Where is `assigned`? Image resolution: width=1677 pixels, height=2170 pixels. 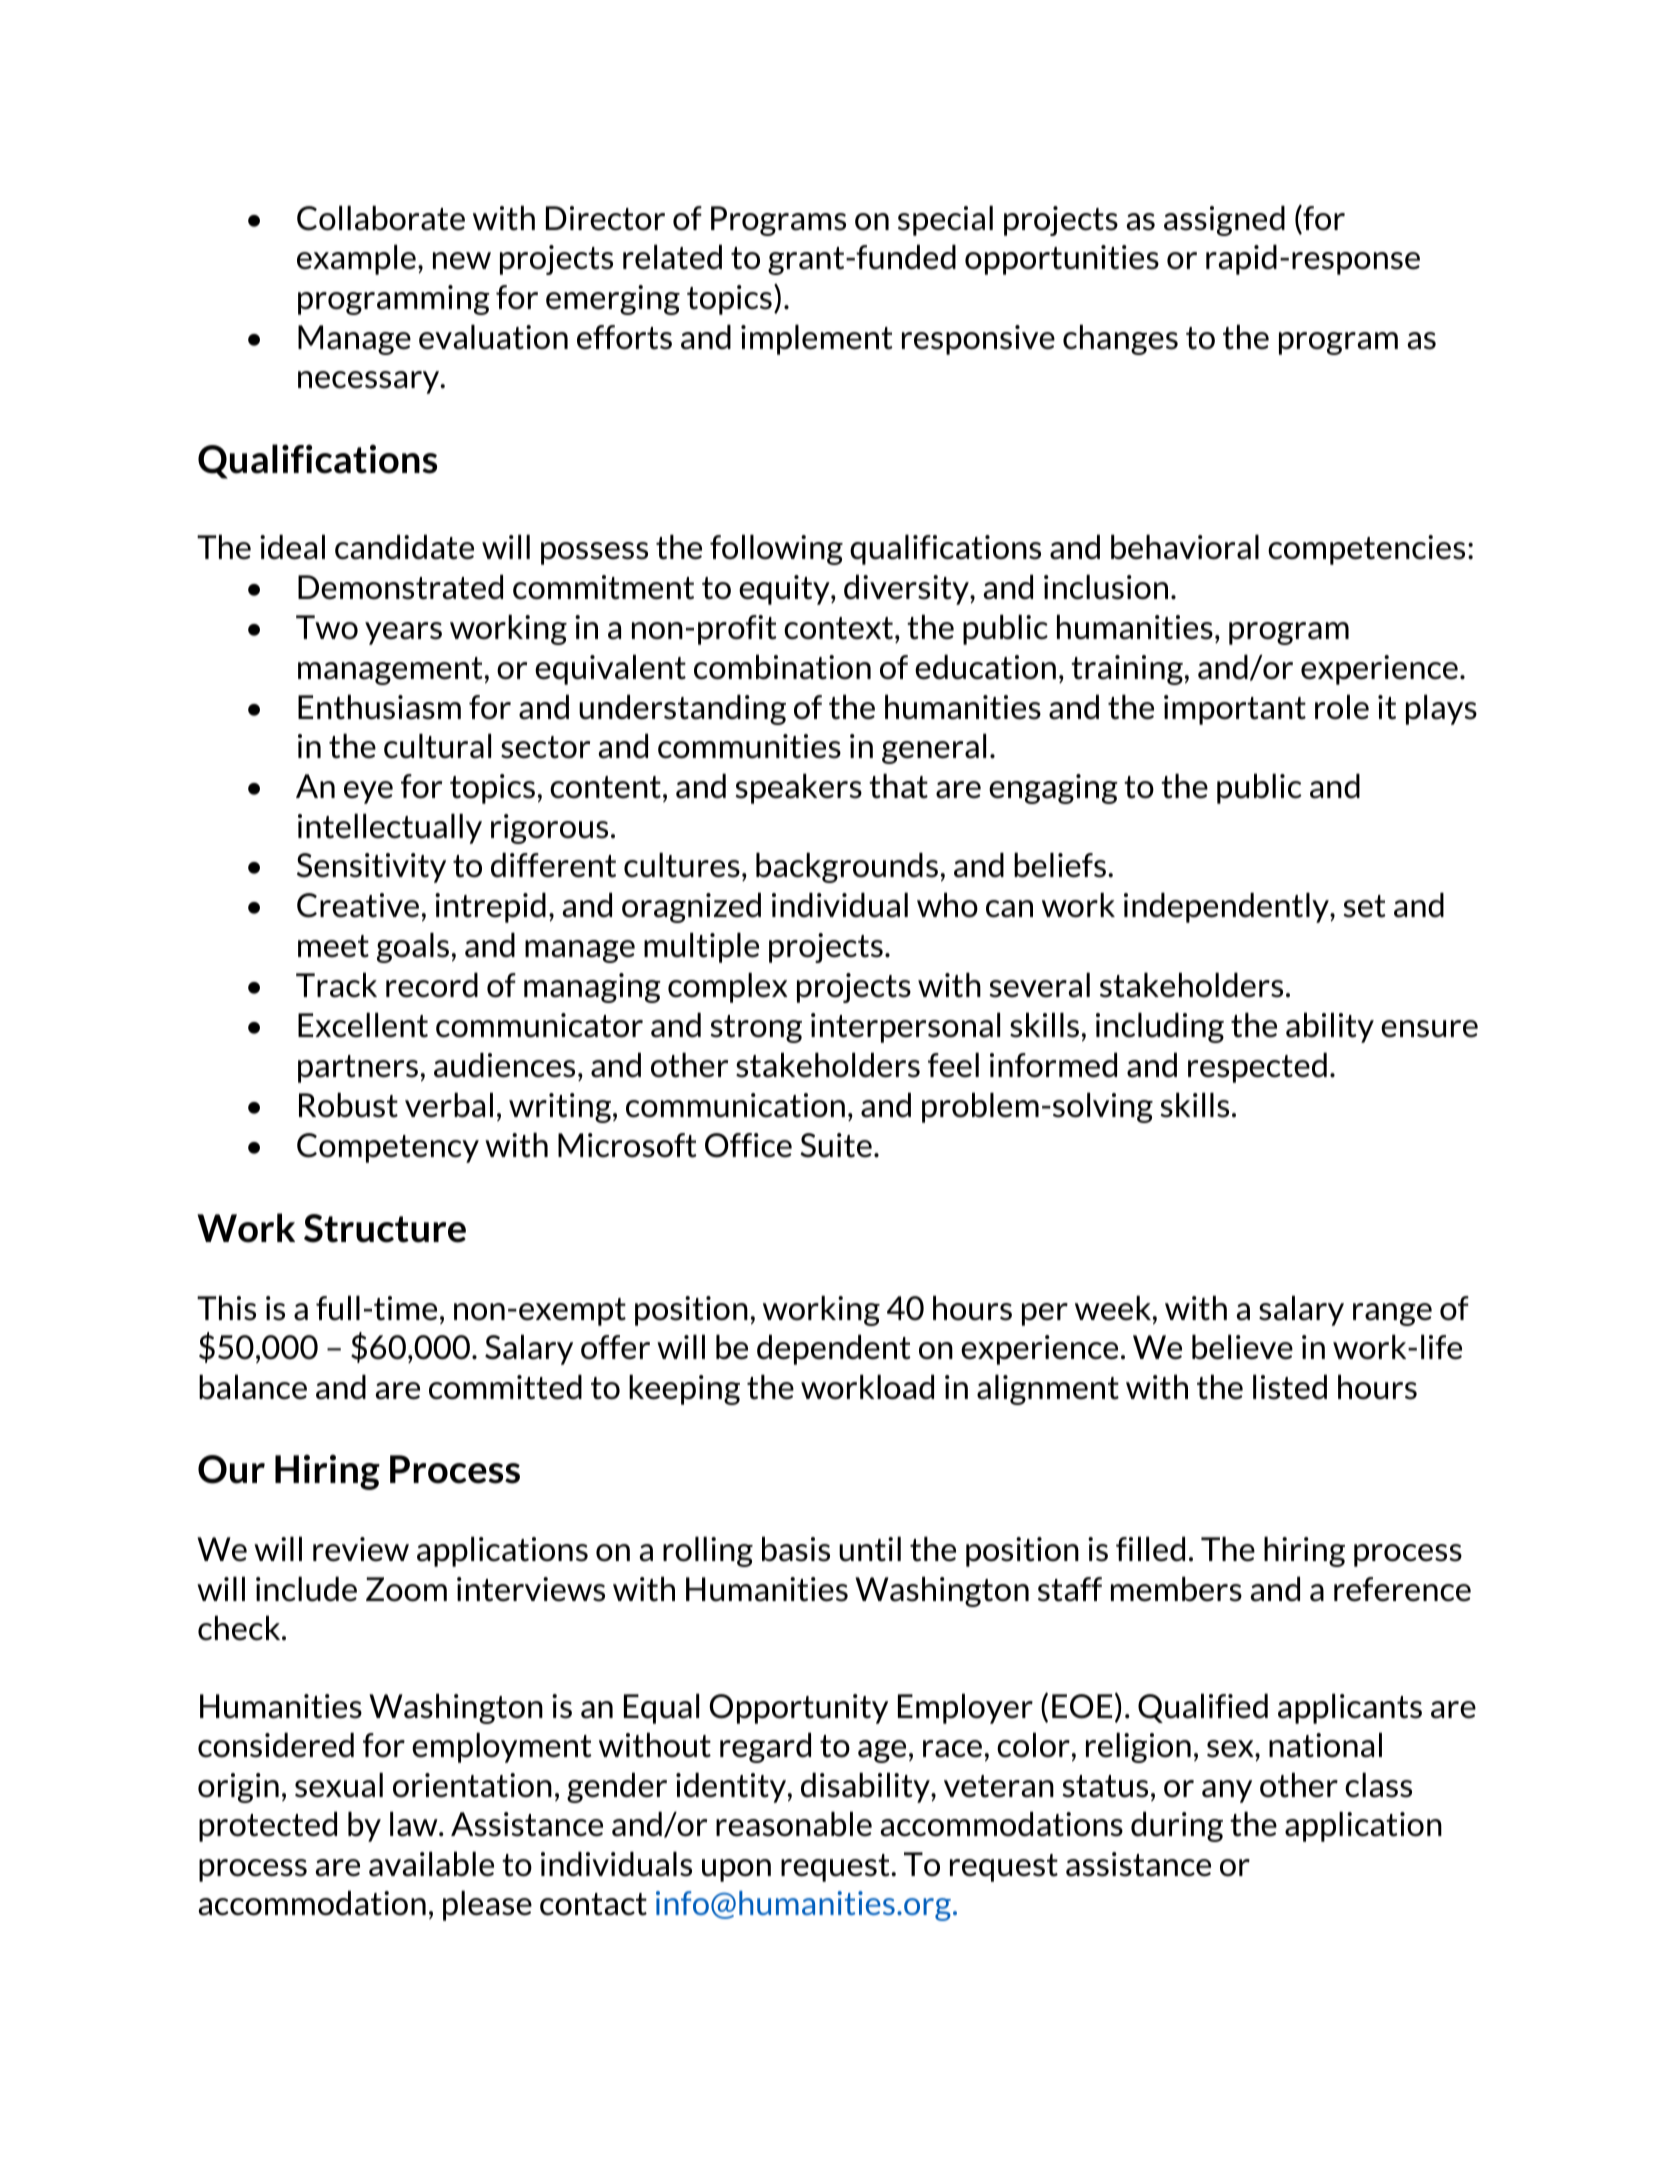
assigned is located at coordinates (1224, 220).
